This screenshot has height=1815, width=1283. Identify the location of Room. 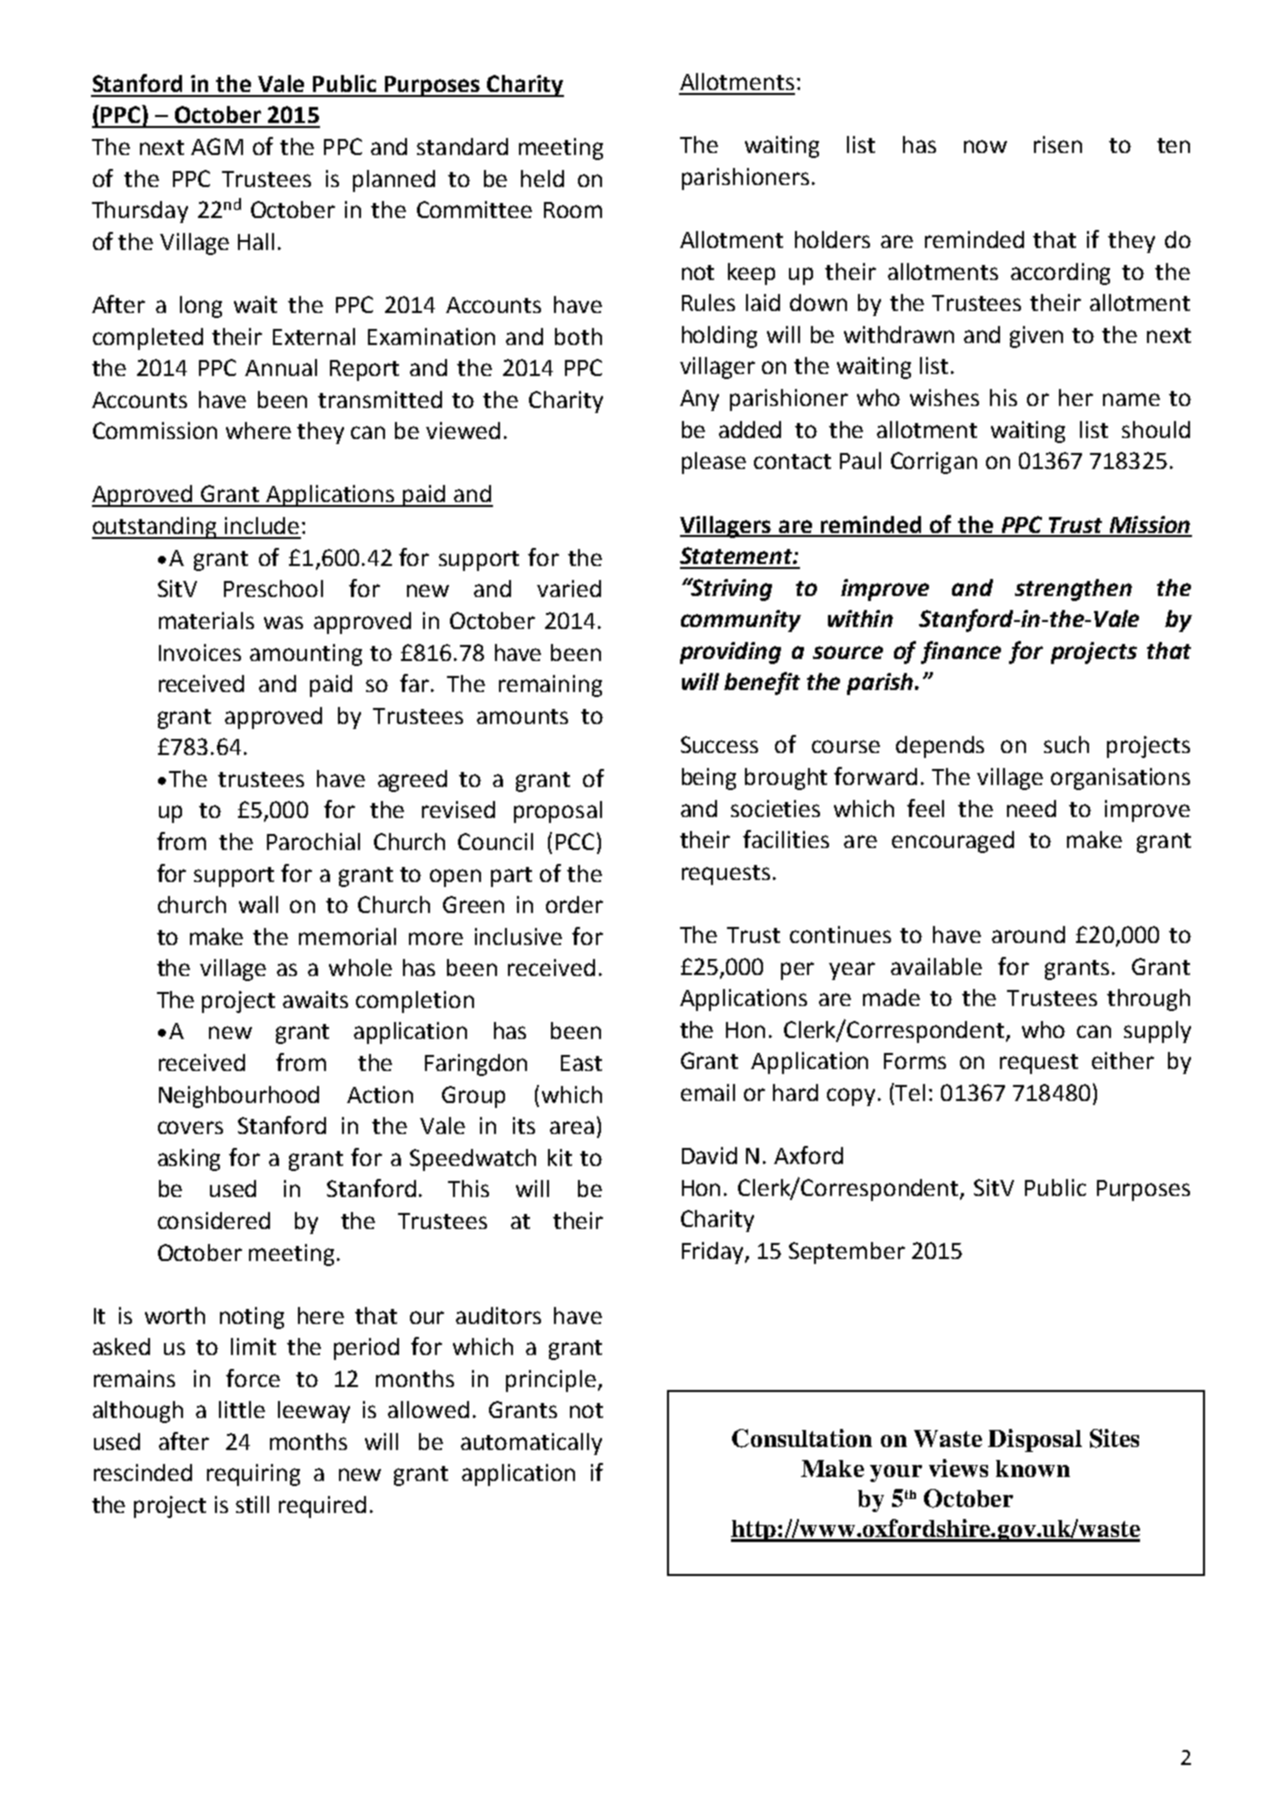
(573, 210).
